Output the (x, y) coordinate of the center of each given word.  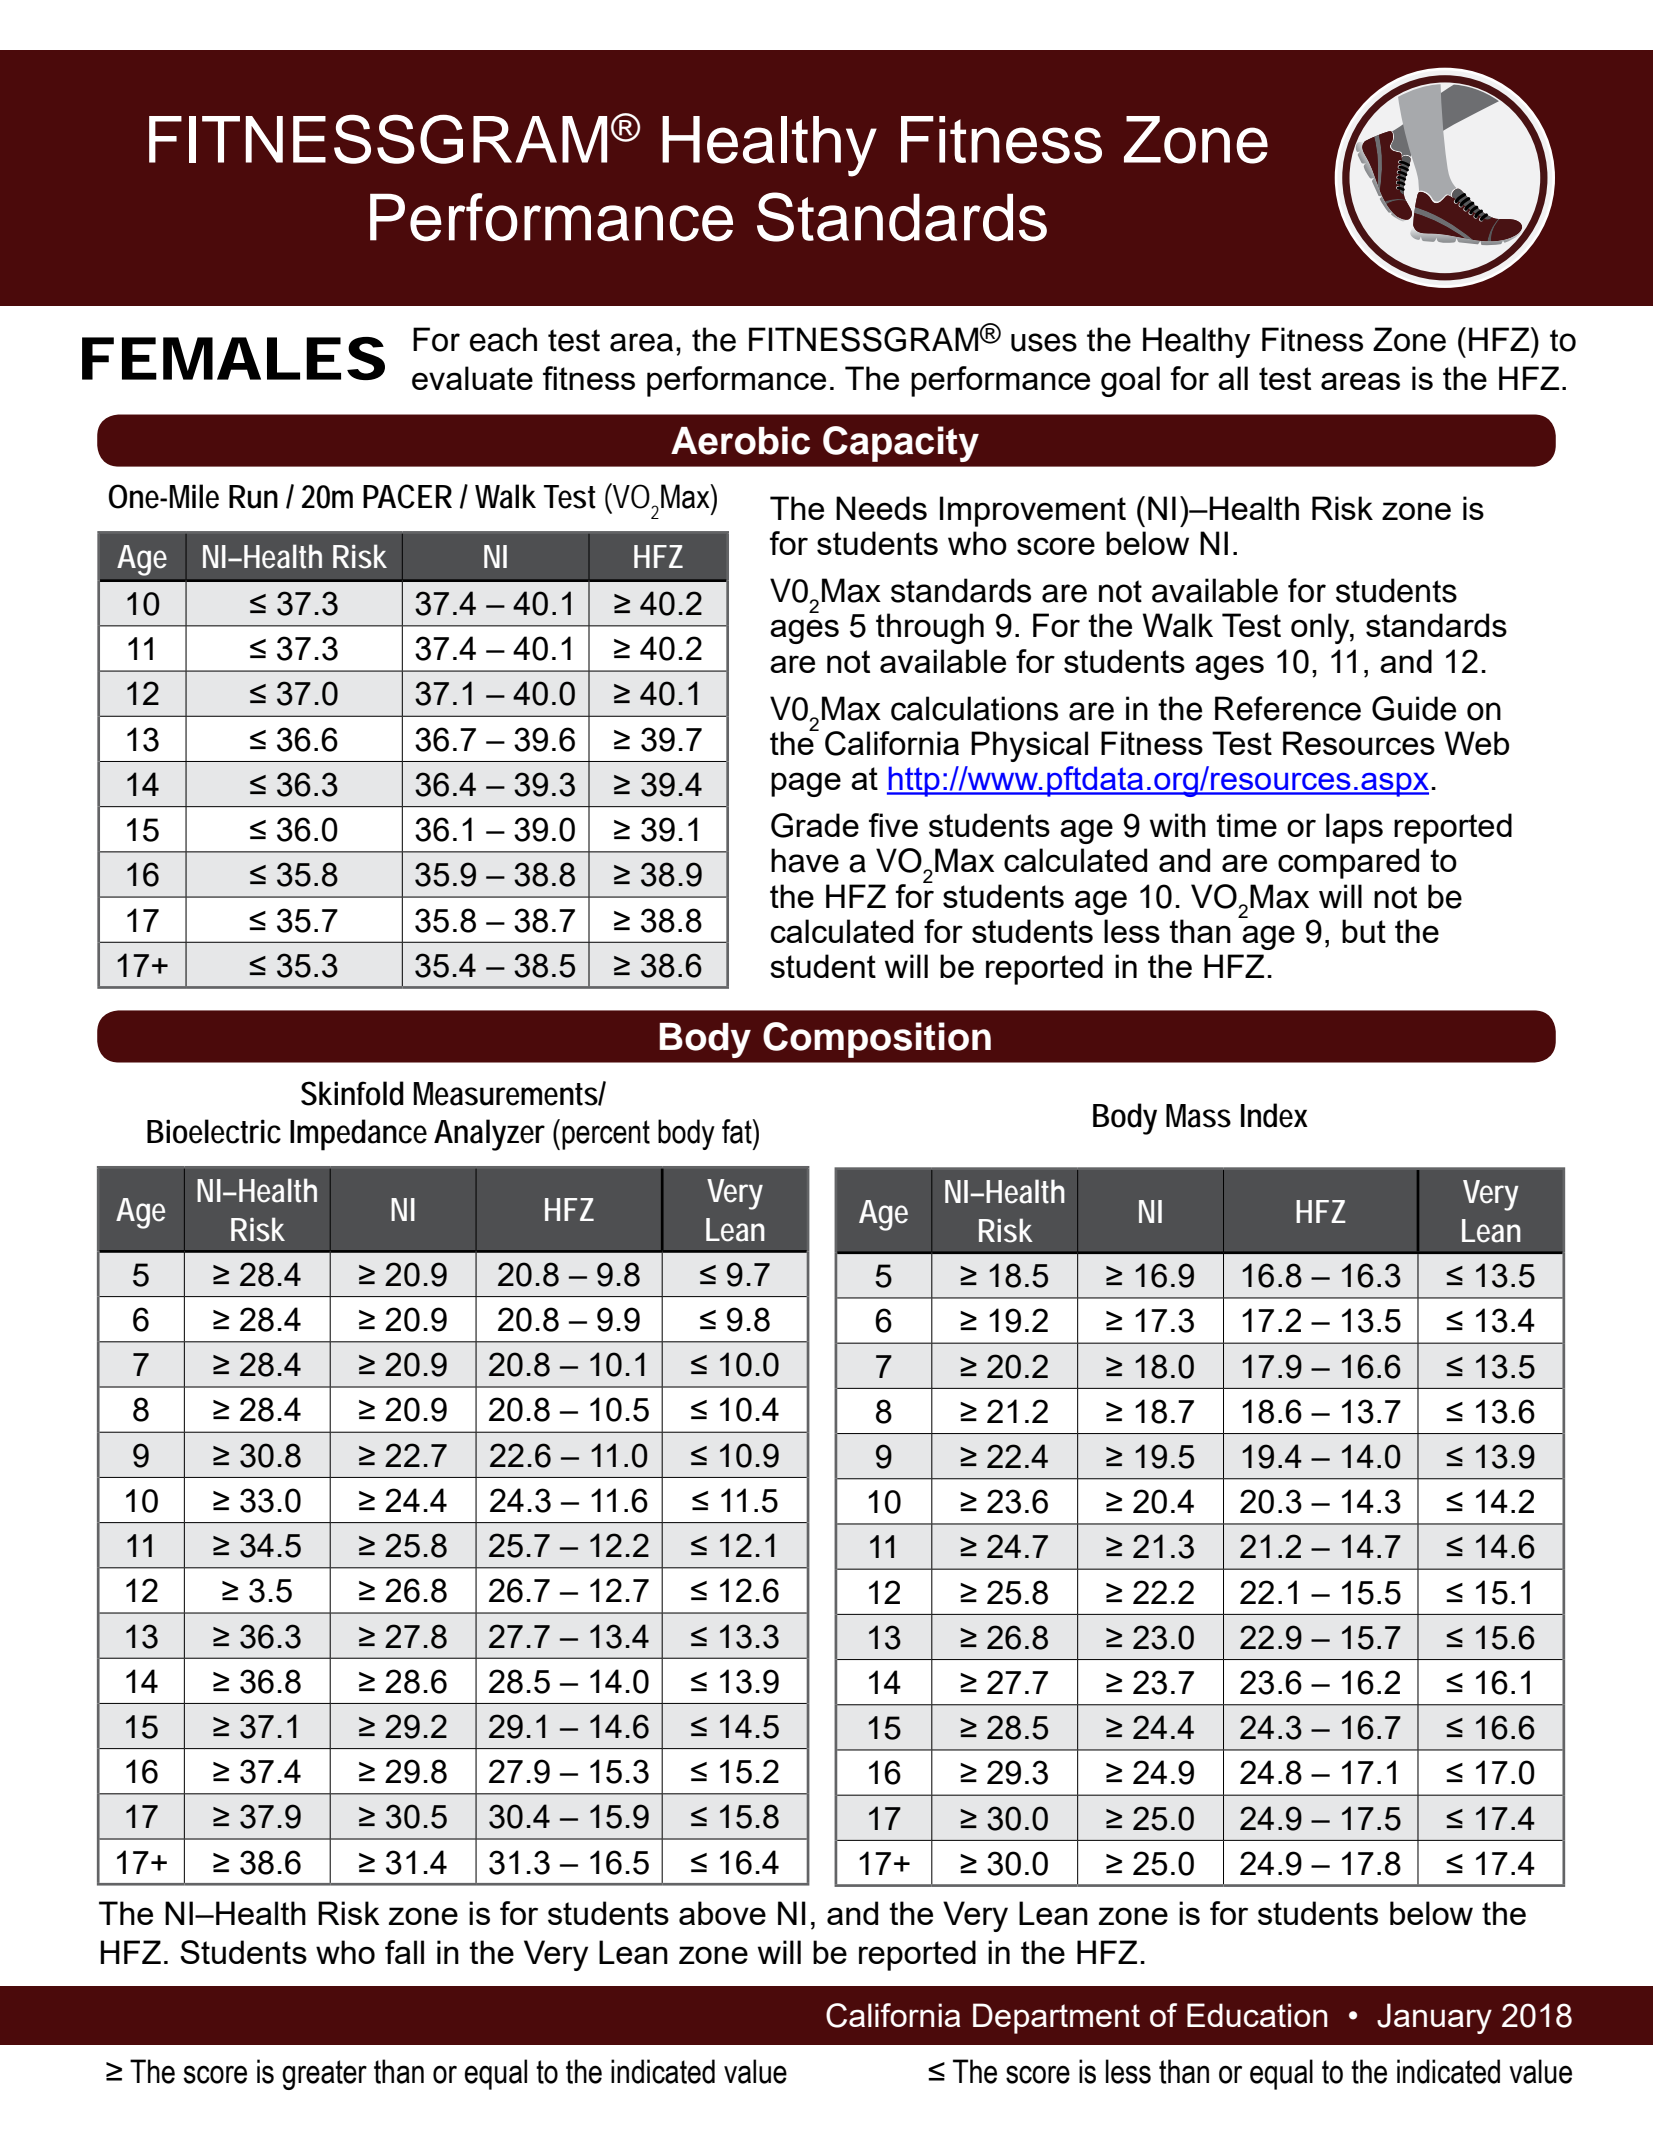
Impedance (358, 1135)
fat (738, 1131)
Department (1056, 2018)
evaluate (472, 378)
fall (404, 1952)
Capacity (901, 444)
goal (1130, 381)
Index (1274, 1115)
